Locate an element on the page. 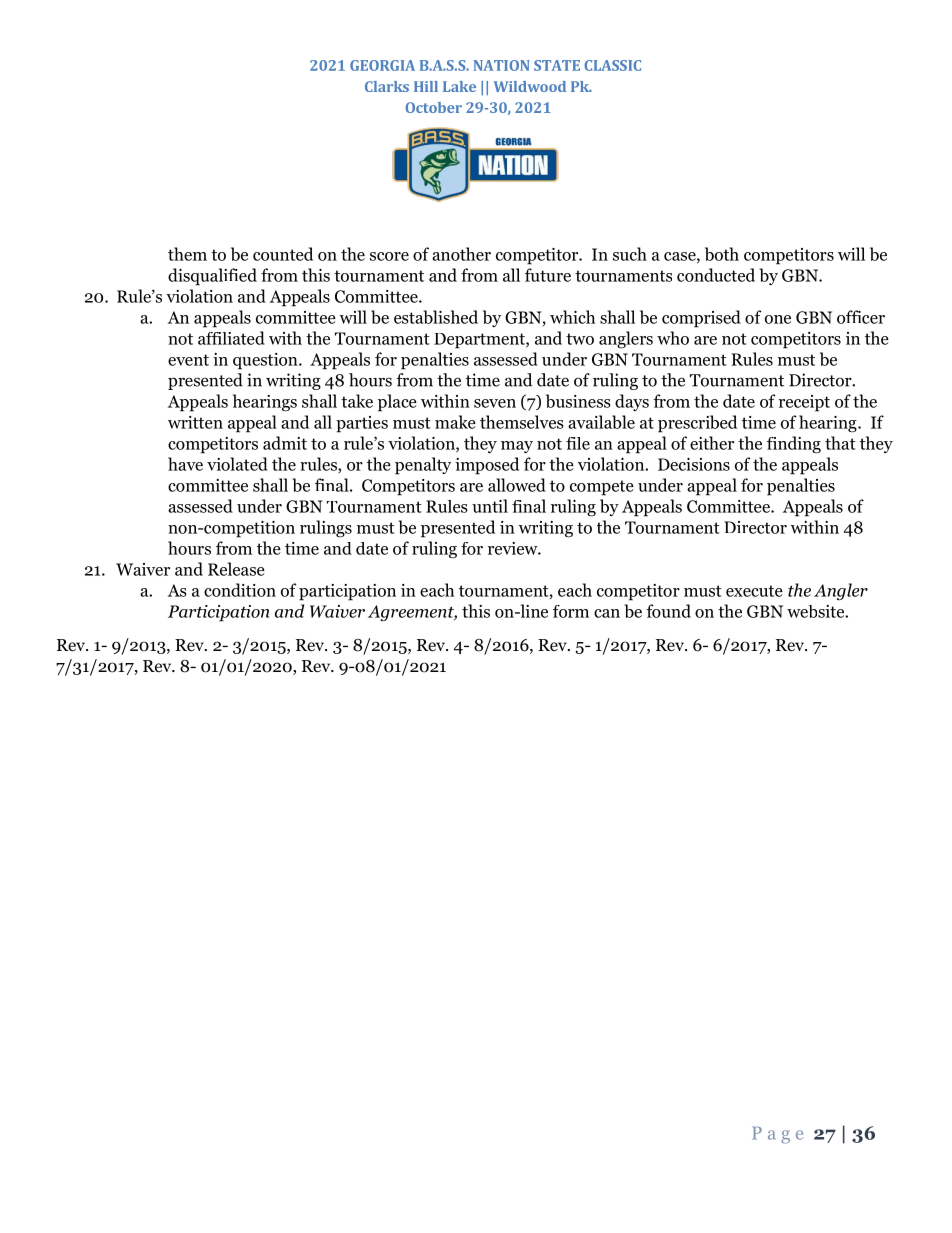 Image resolution: width=952 pixels, height=1233 pixels. NATION is located at coordinates (502, 65).
